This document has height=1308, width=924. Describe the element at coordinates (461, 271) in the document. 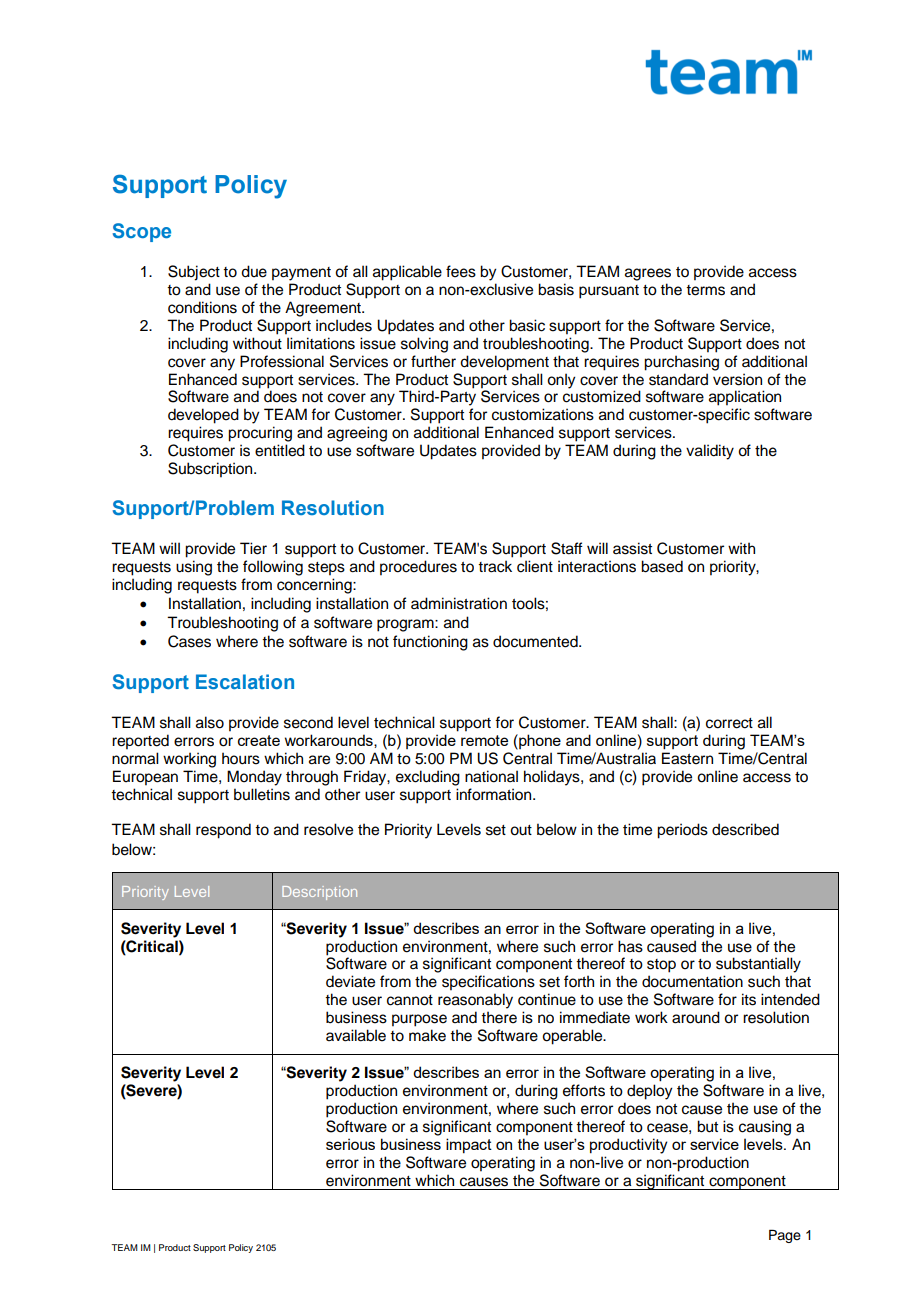

I see `fees` at that location.
